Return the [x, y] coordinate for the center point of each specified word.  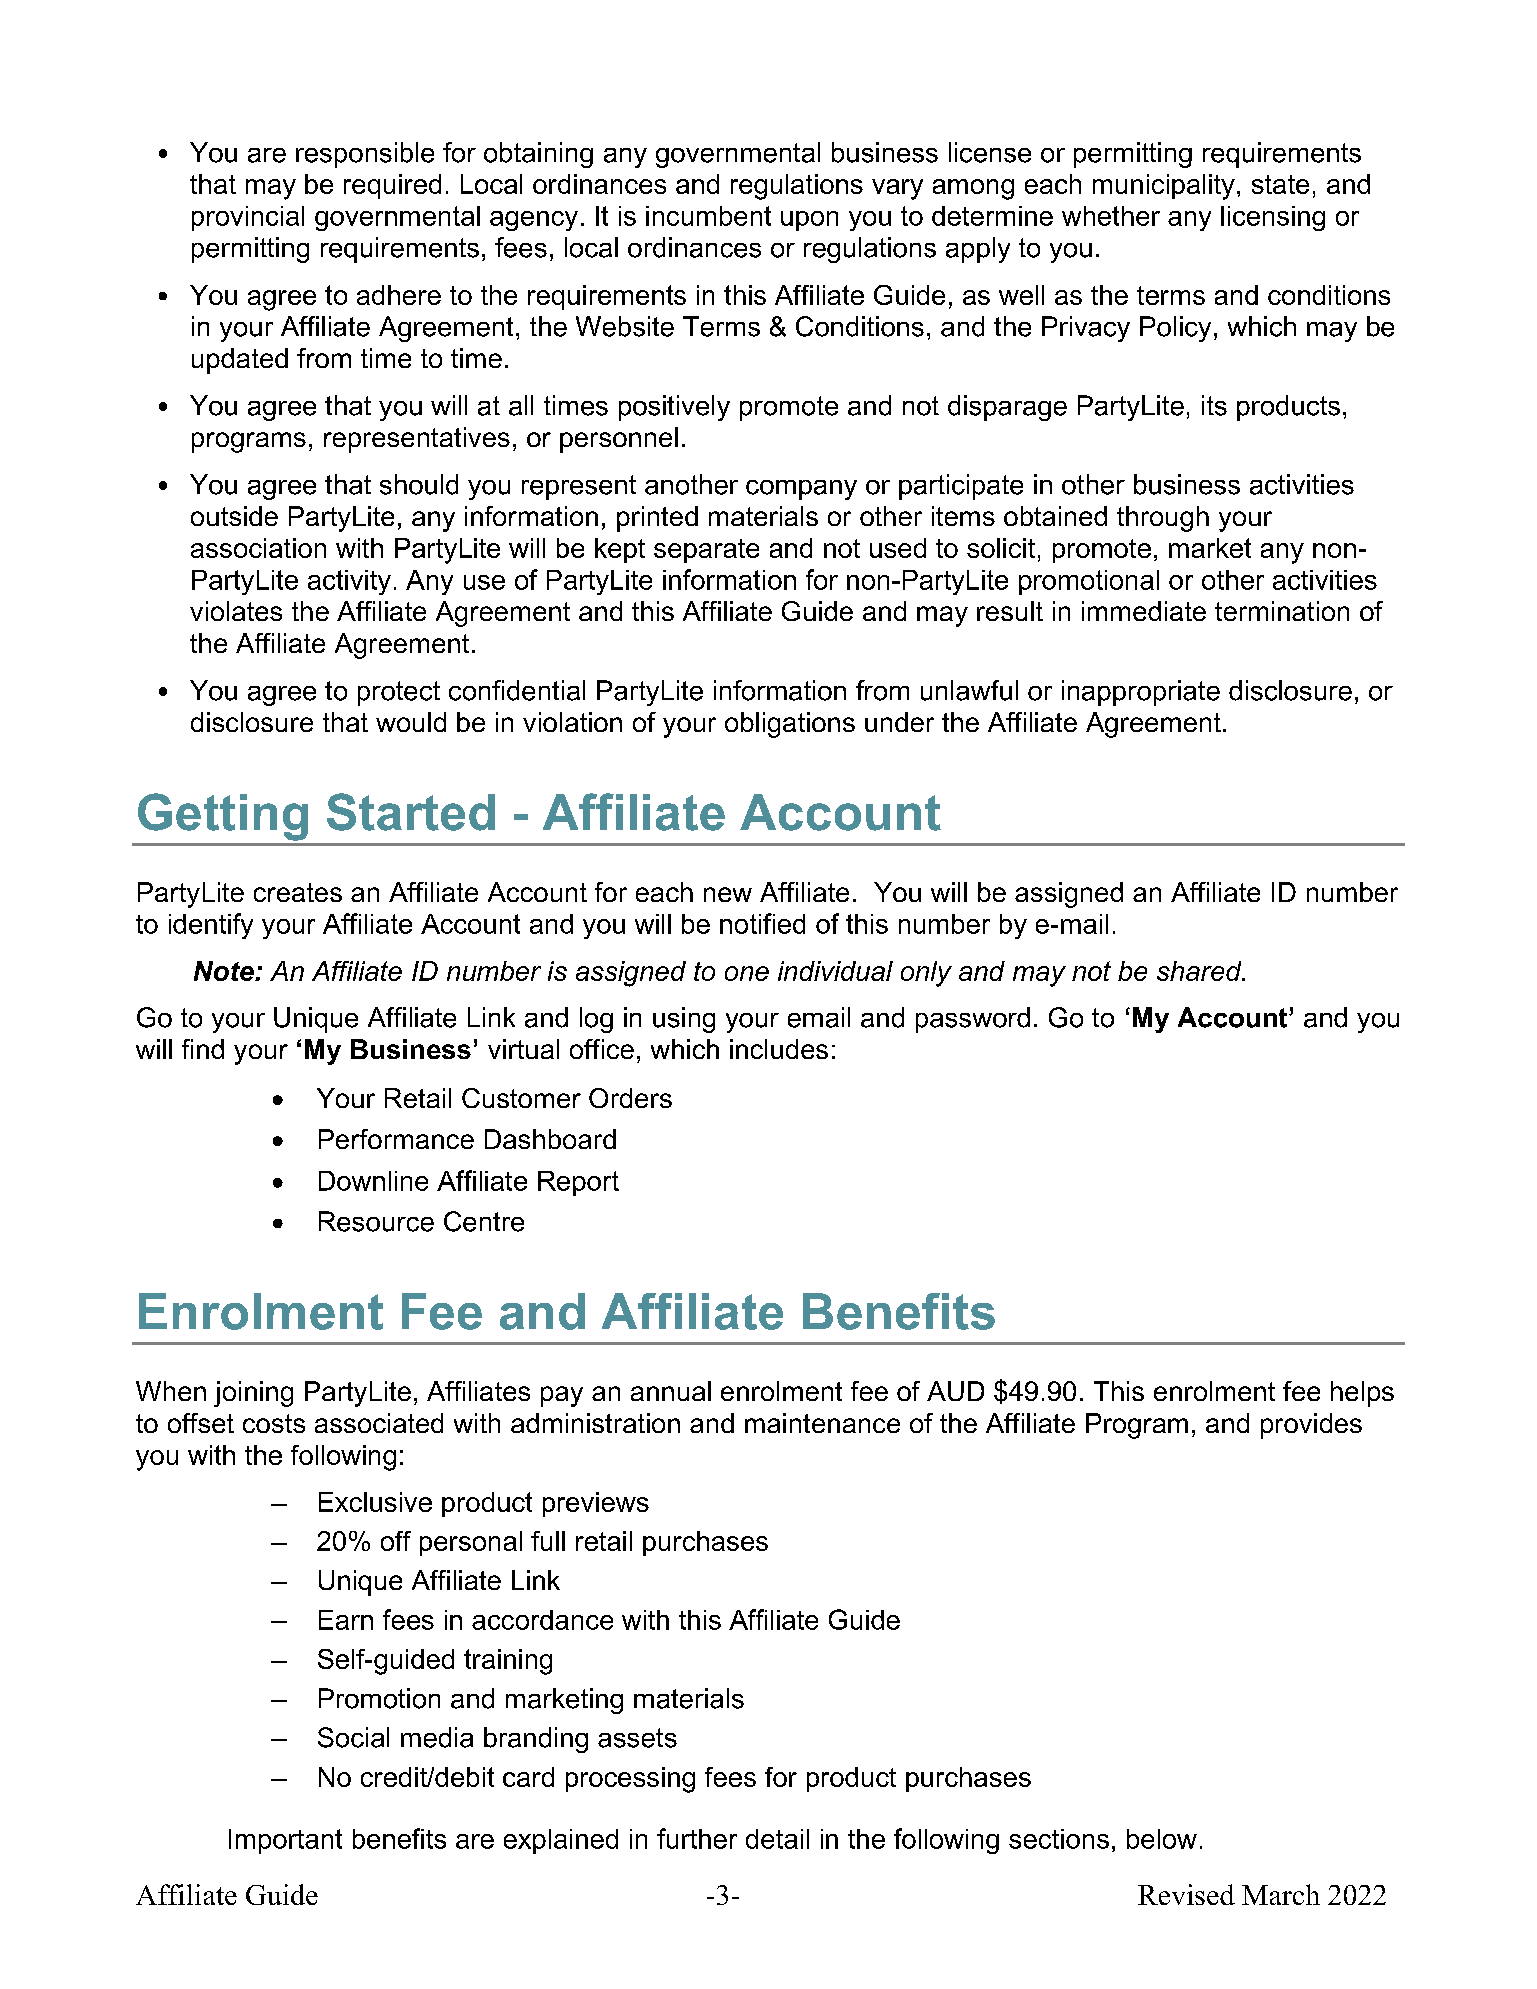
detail [777, 1839]
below [1162, 1839]
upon [809, 221]
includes [779, 1049]
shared [1200, 971]
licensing [1273, 218]
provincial [248, 218]
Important [285, 1841]
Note [225, 971]
